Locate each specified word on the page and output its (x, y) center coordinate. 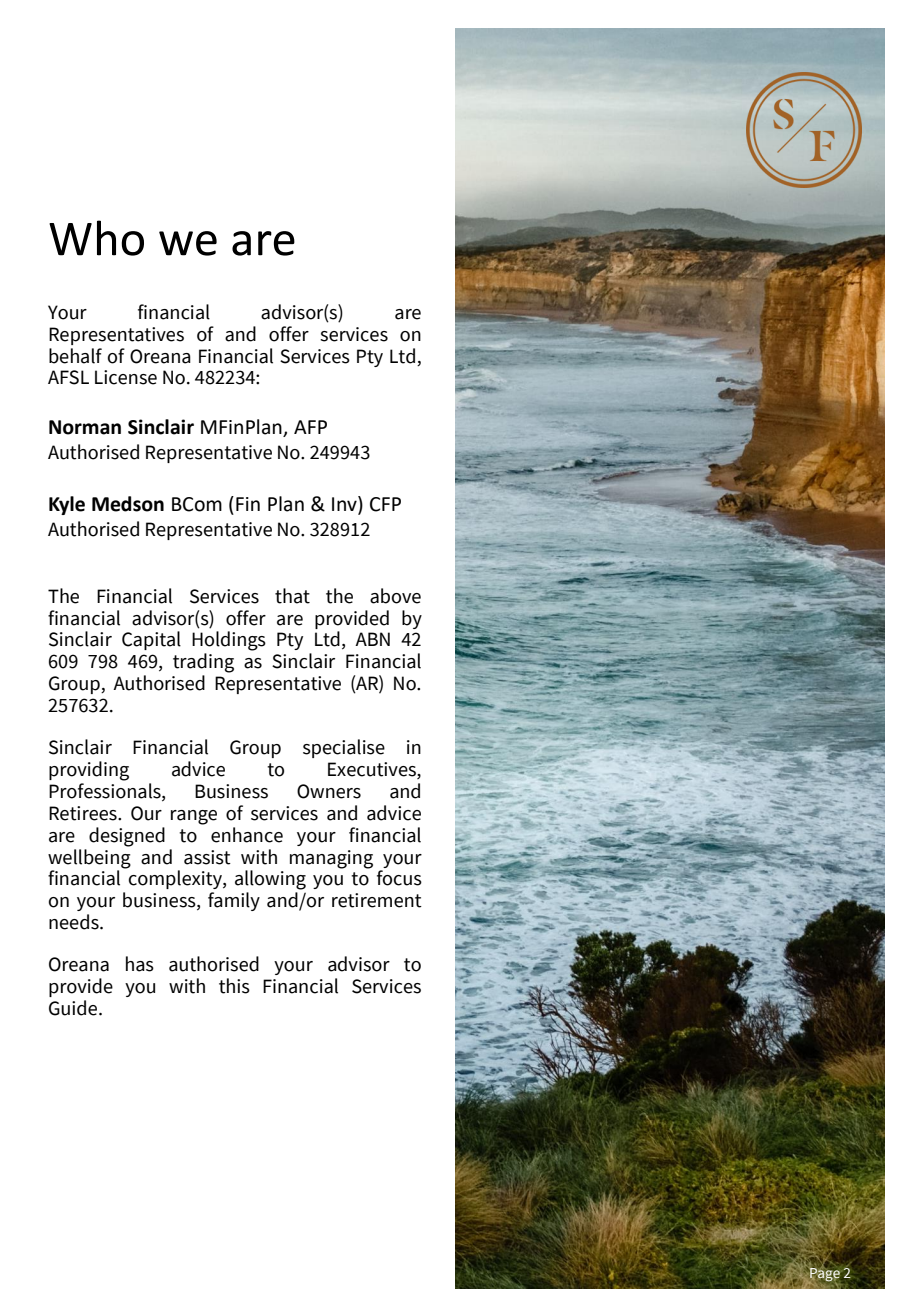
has (140, 964)
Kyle (67, 505)
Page (825, 1275)
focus (399, 878)
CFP (385, 504)
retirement (377, 900)
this (234, 986)
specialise (344, 748)
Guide (74, 1008)
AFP (310, 427)
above (395, 596)
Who (96, 238)
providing (89, 771)
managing (331, 859)
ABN (372, 639)
